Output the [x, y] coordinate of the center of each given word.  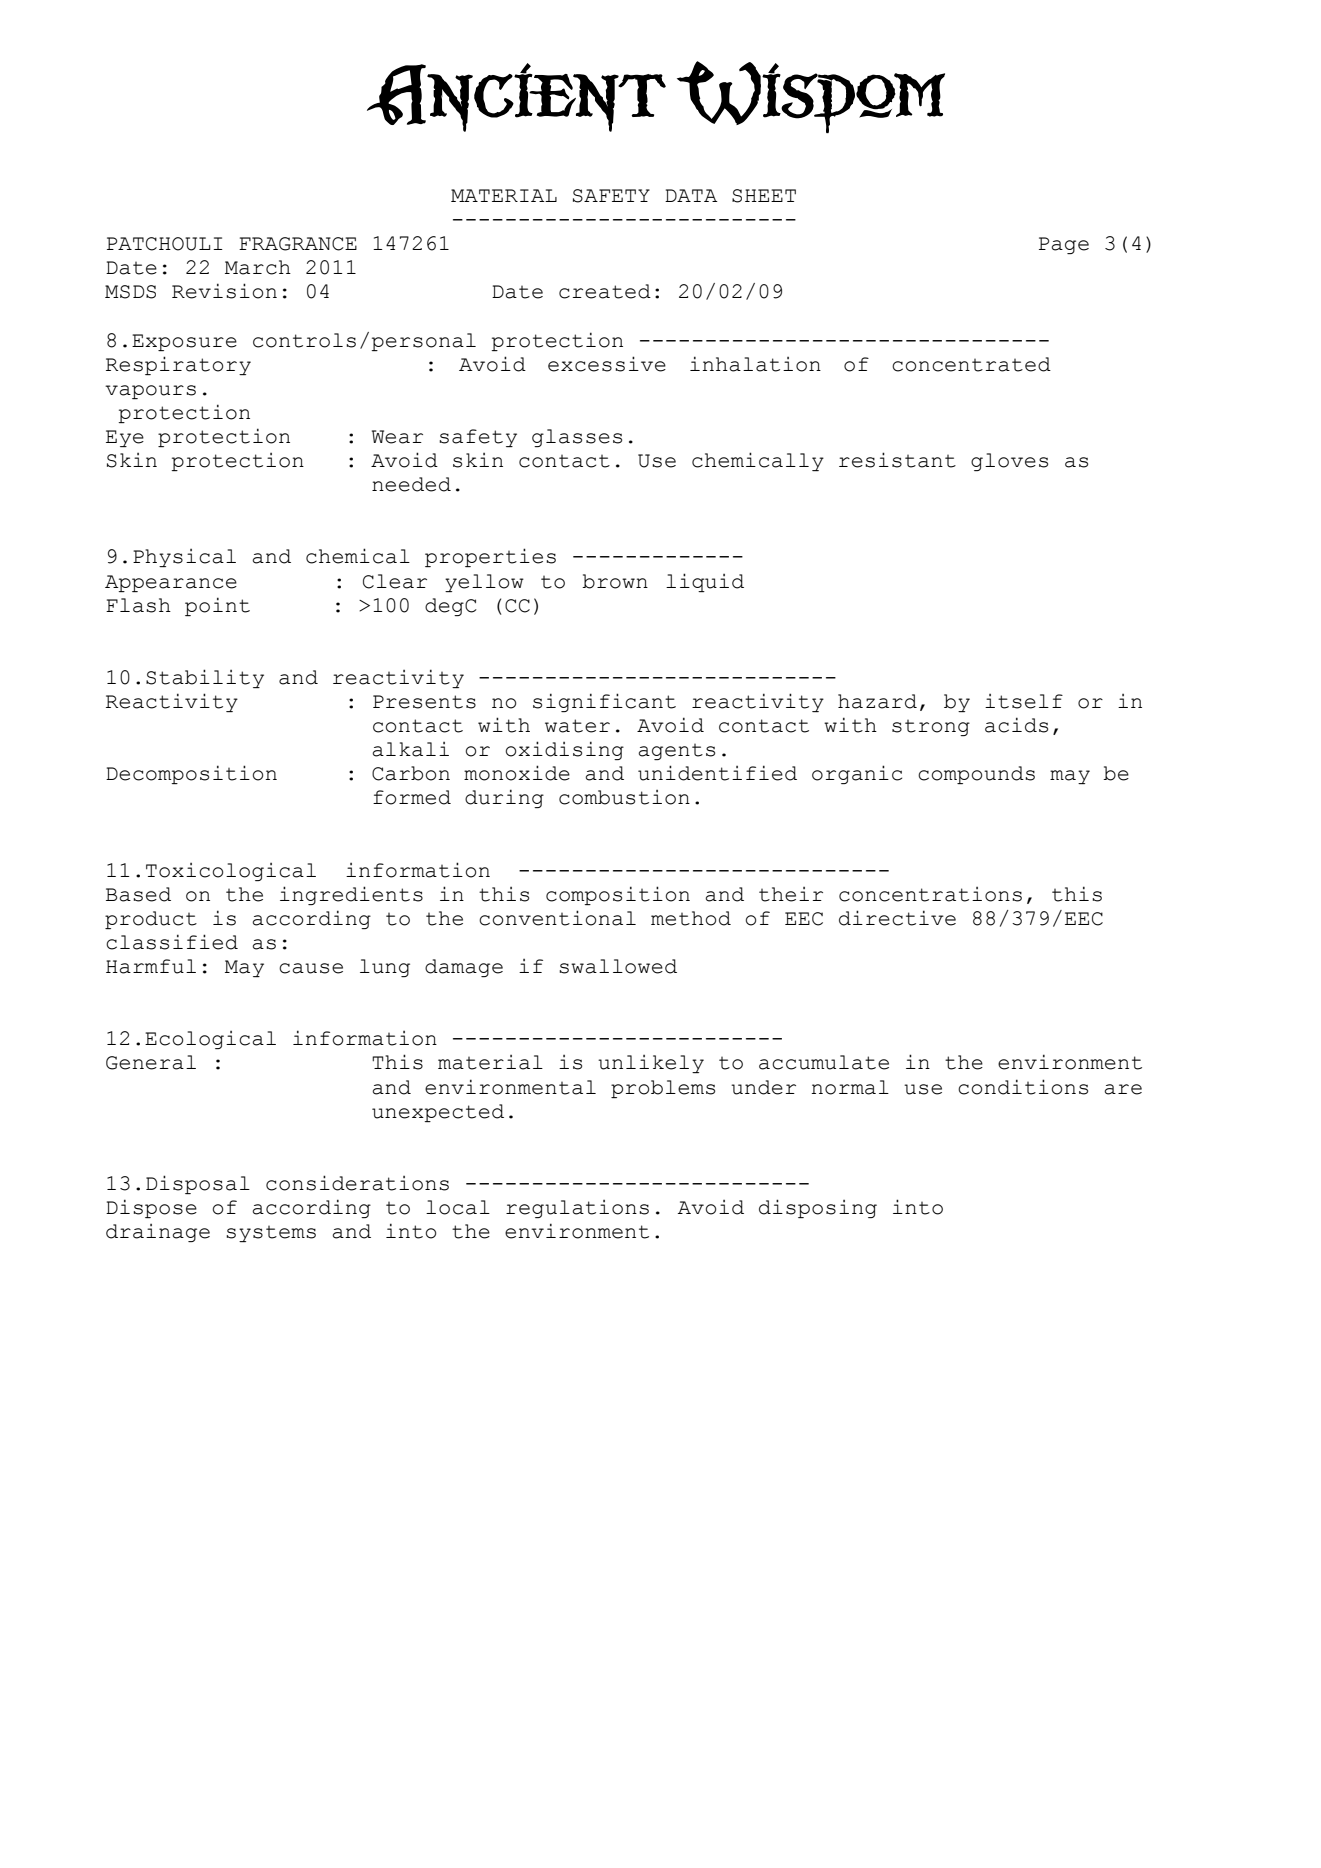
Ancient [516, 97]
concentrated [971, 364]
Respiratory [178, 365]
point [217, 606]
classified [172, 942]
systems [271, 1234]
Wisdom [811, 97]
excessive [607, 364]
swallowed [618, 966]
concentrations [930, 894]
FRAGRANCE [298, 244]
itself [1024, 701]
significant [604, 702]
